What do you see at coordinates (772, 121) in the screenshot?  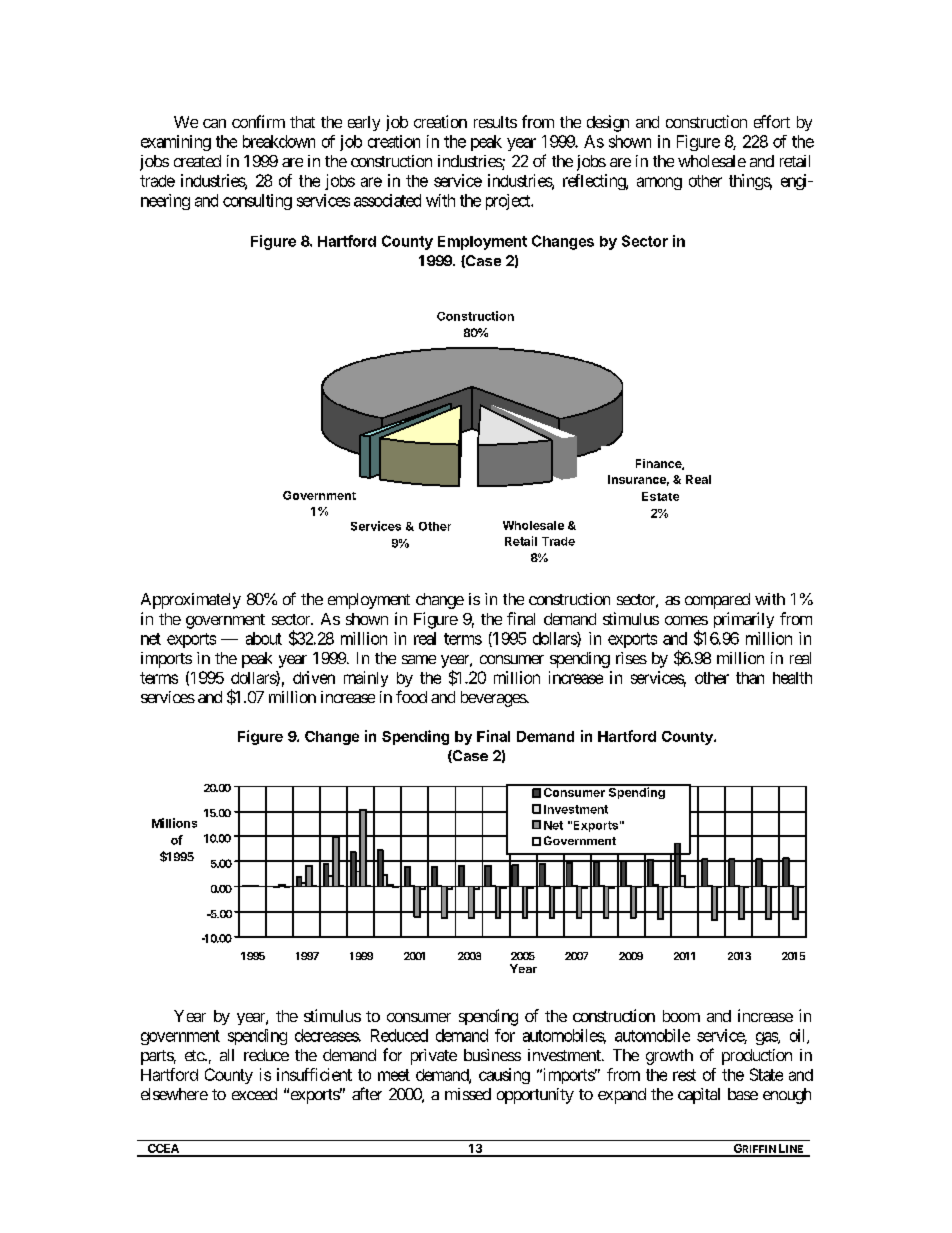 I see `effort` at bounding box center [772, 121].
